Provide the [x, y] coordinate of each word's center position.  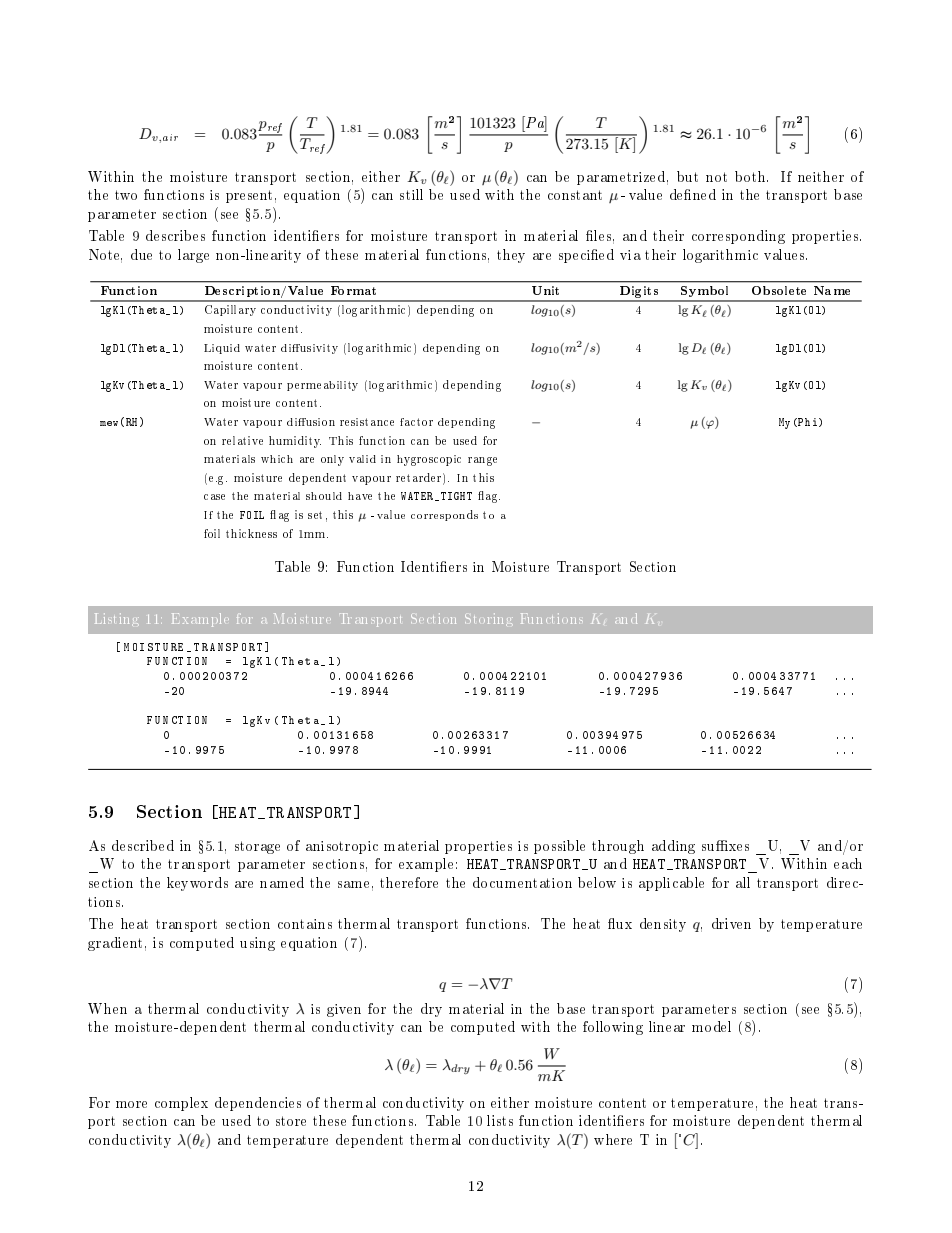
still [411, 194]
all [743, 882]
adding [673, 847]
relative [242, 440]
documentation [522, 882]
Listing [117, 619]
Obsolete [779, 290]
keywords [197, 884]
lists [500, 1120]
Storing [489, 619]
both [751, 176]
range [482, 461]
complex [181, 1104]
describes [175, 235]
